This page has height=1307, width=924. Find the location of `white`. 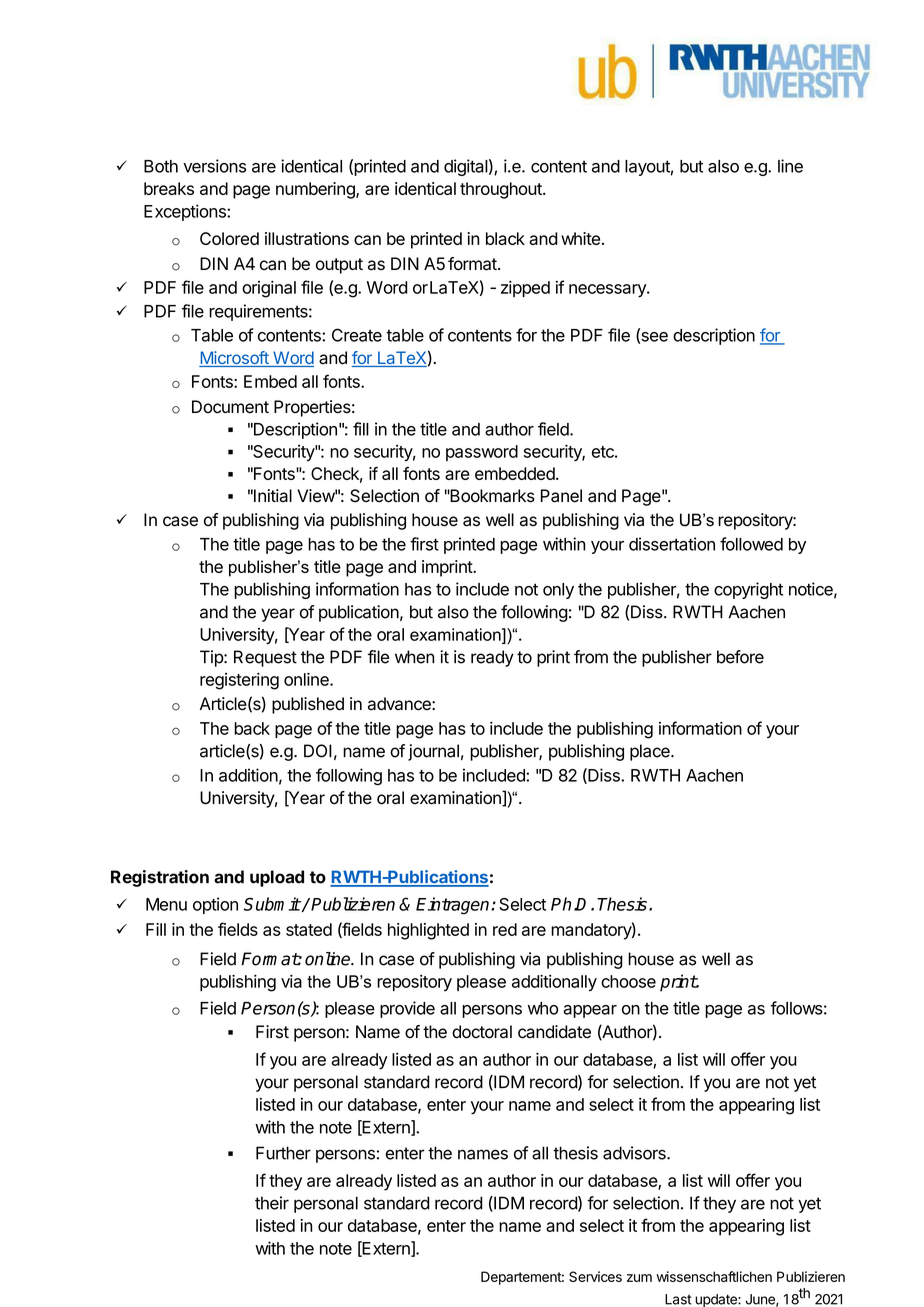

white is located at coordinates (580, 238).
